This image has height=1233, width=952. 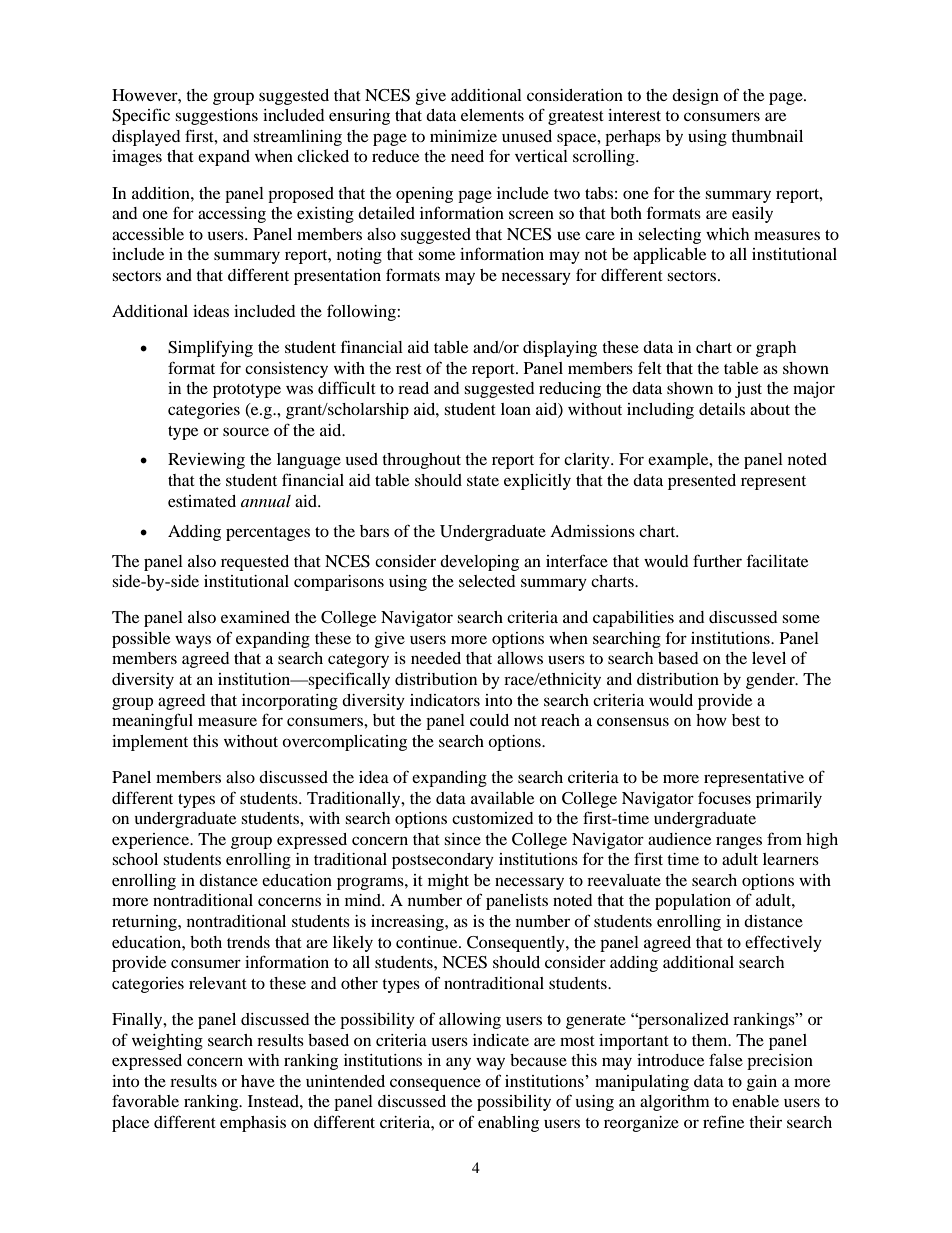 What do you see at coordinates (483, 481) in the image?
I see `state` at bounding box center [483, 481].
